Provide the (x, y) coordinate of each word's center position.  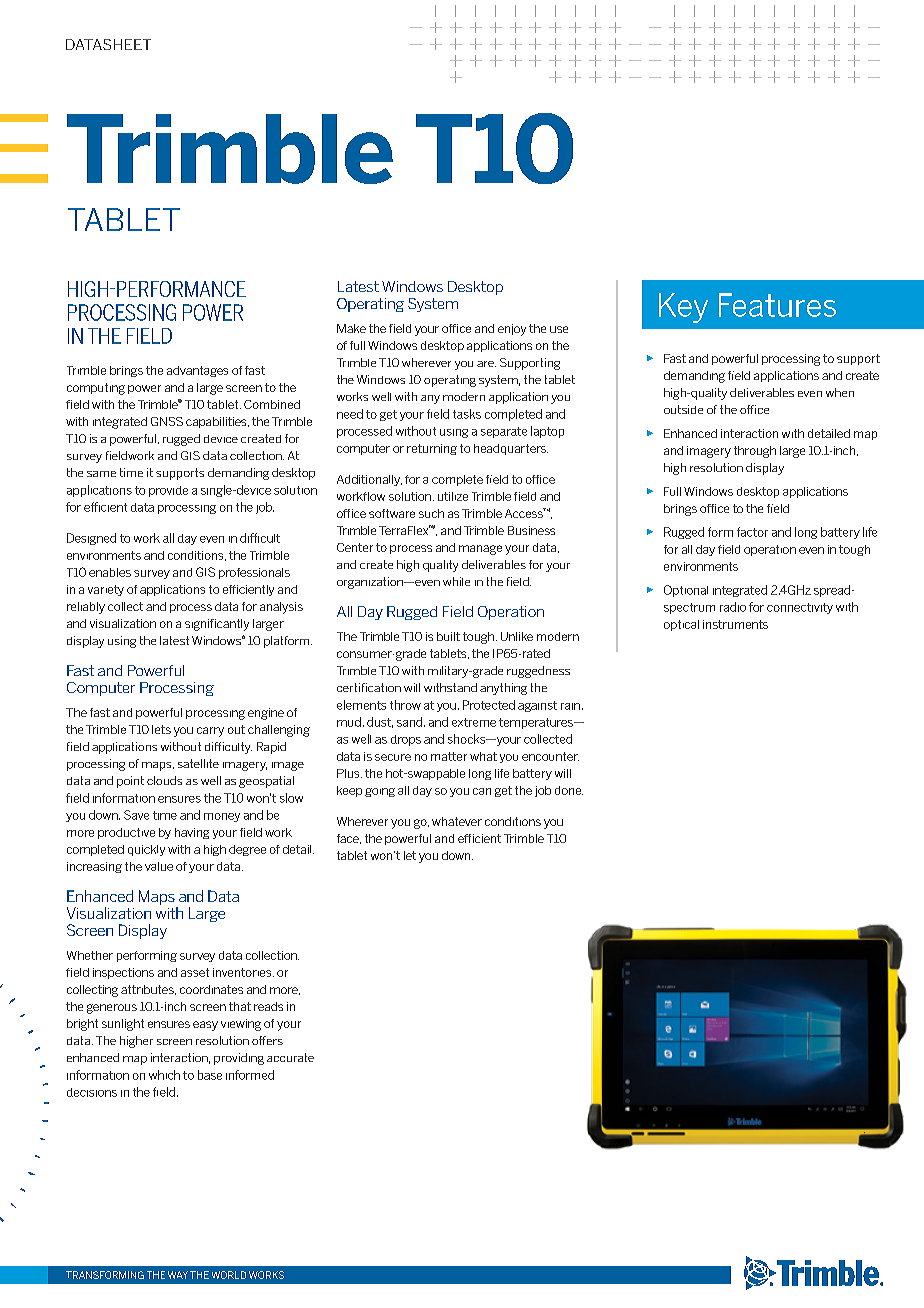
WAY (178, 1275)
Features (777, 305)
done (569, 790)
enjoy (512, 330)
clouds (164, 780)
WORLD (229, 1275)
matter (449, 756)
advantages (197, 371)
